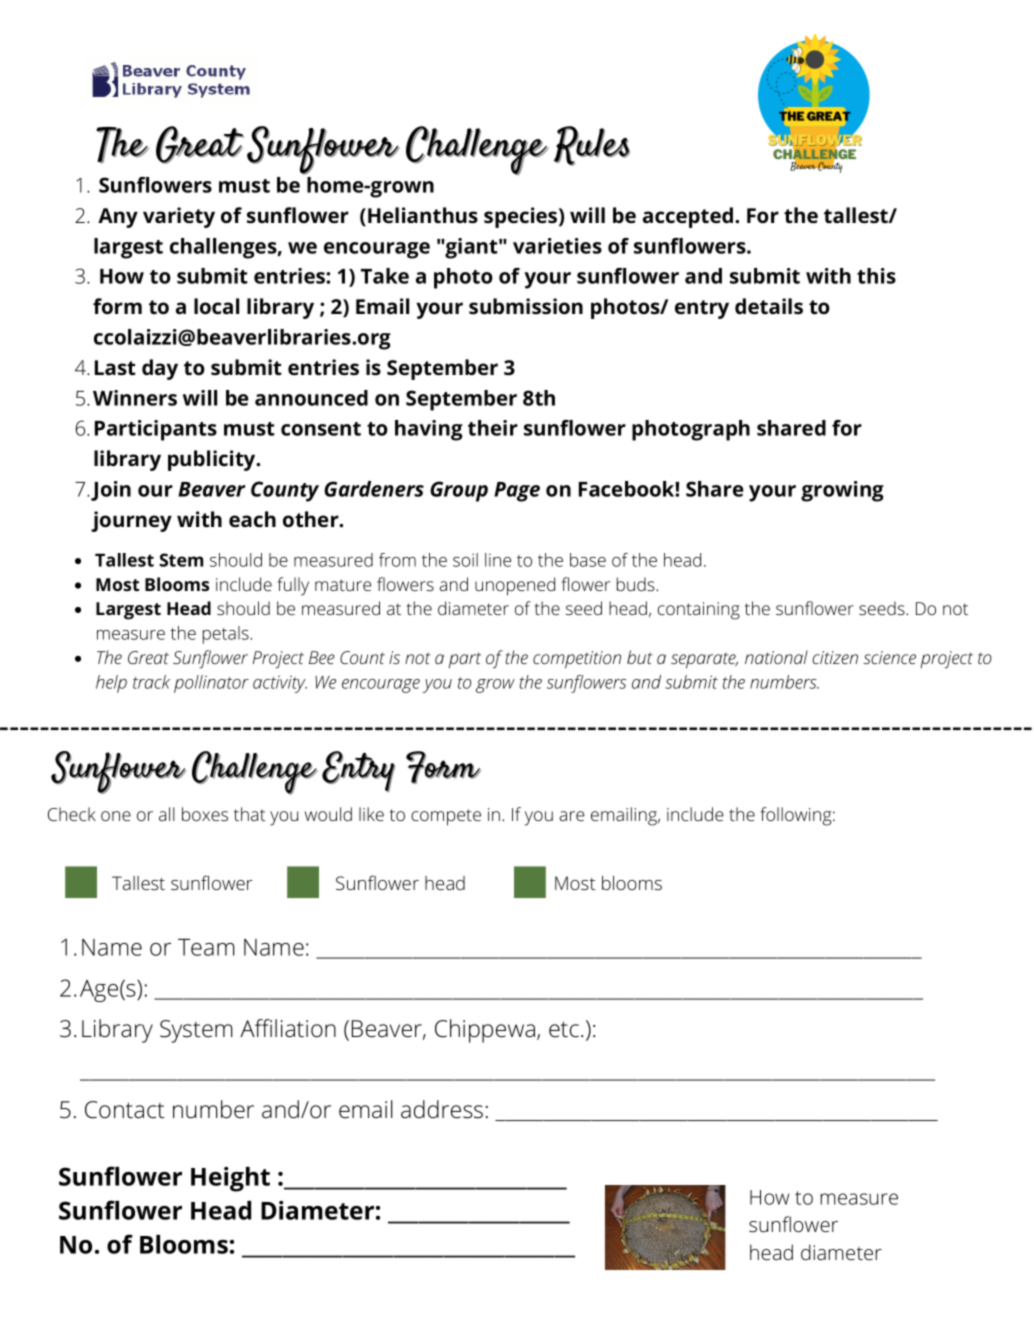 The width and height of the screenshot is (1034, 1338). Describe the element at coordinates (688, 217) in the screenshot. I see `accepted` at that location.
